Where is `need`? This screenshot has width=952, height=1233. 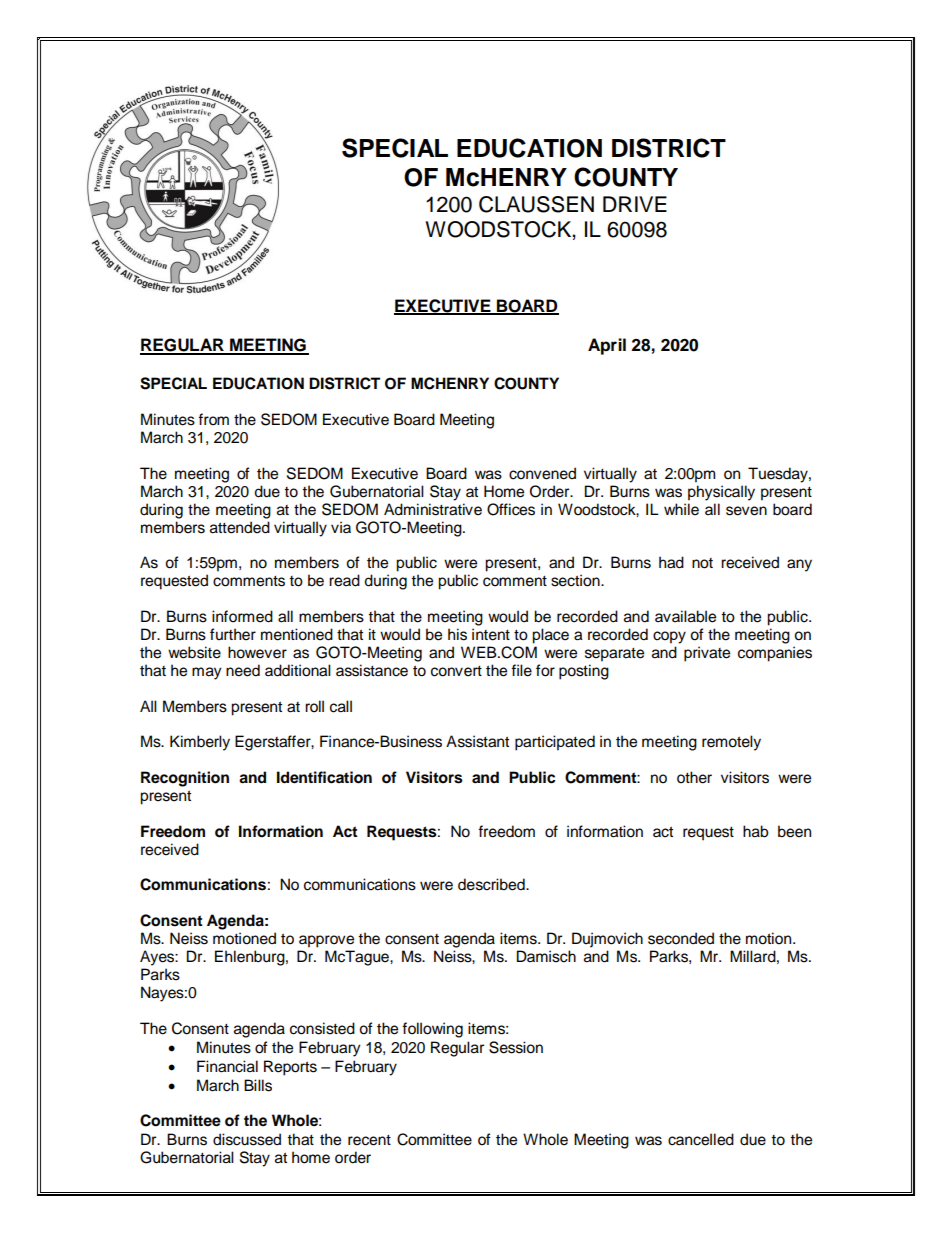
need is located at coordinates (243, 670).
